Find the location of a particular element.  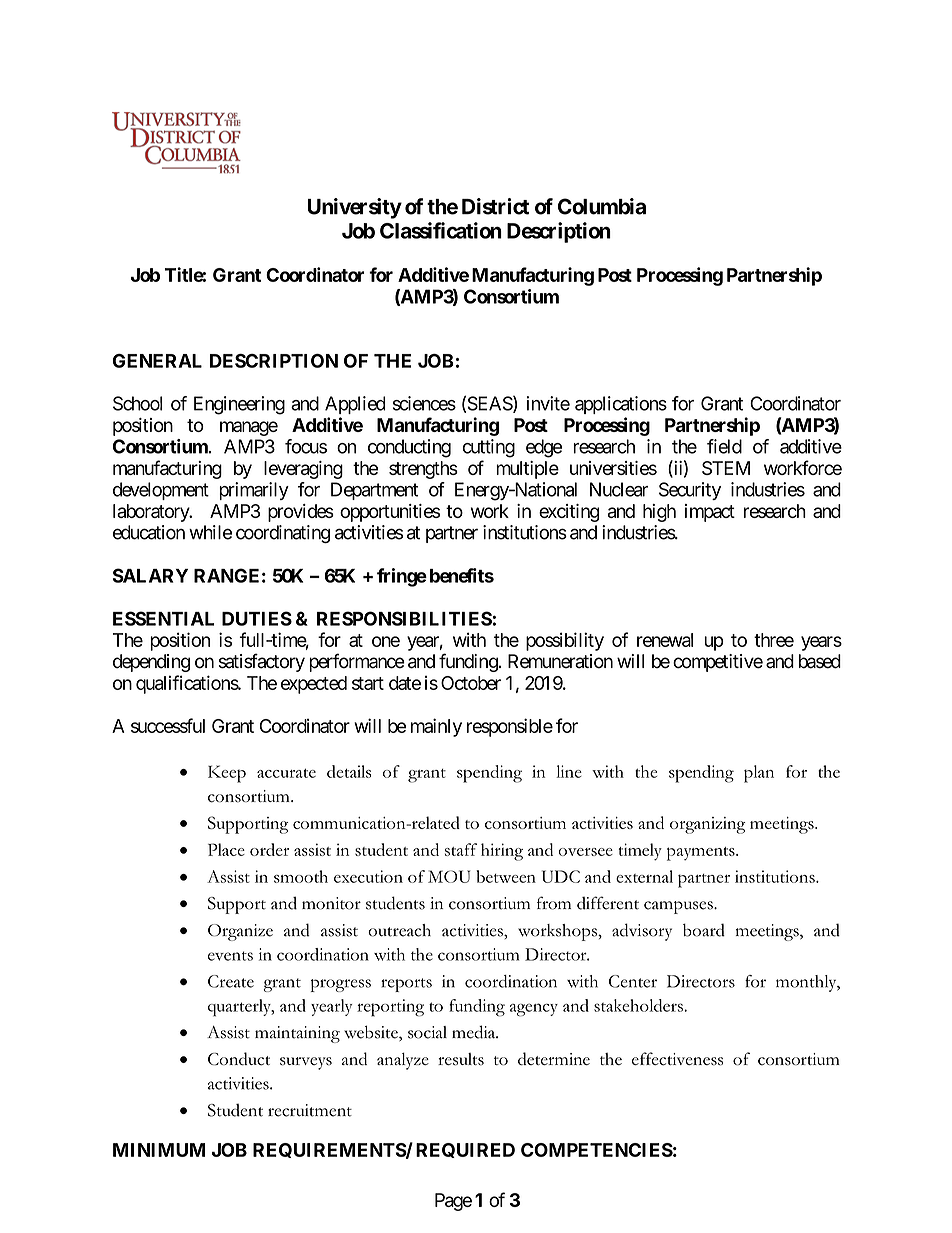

MINIMUM is located at coordinates (159, 1150).
